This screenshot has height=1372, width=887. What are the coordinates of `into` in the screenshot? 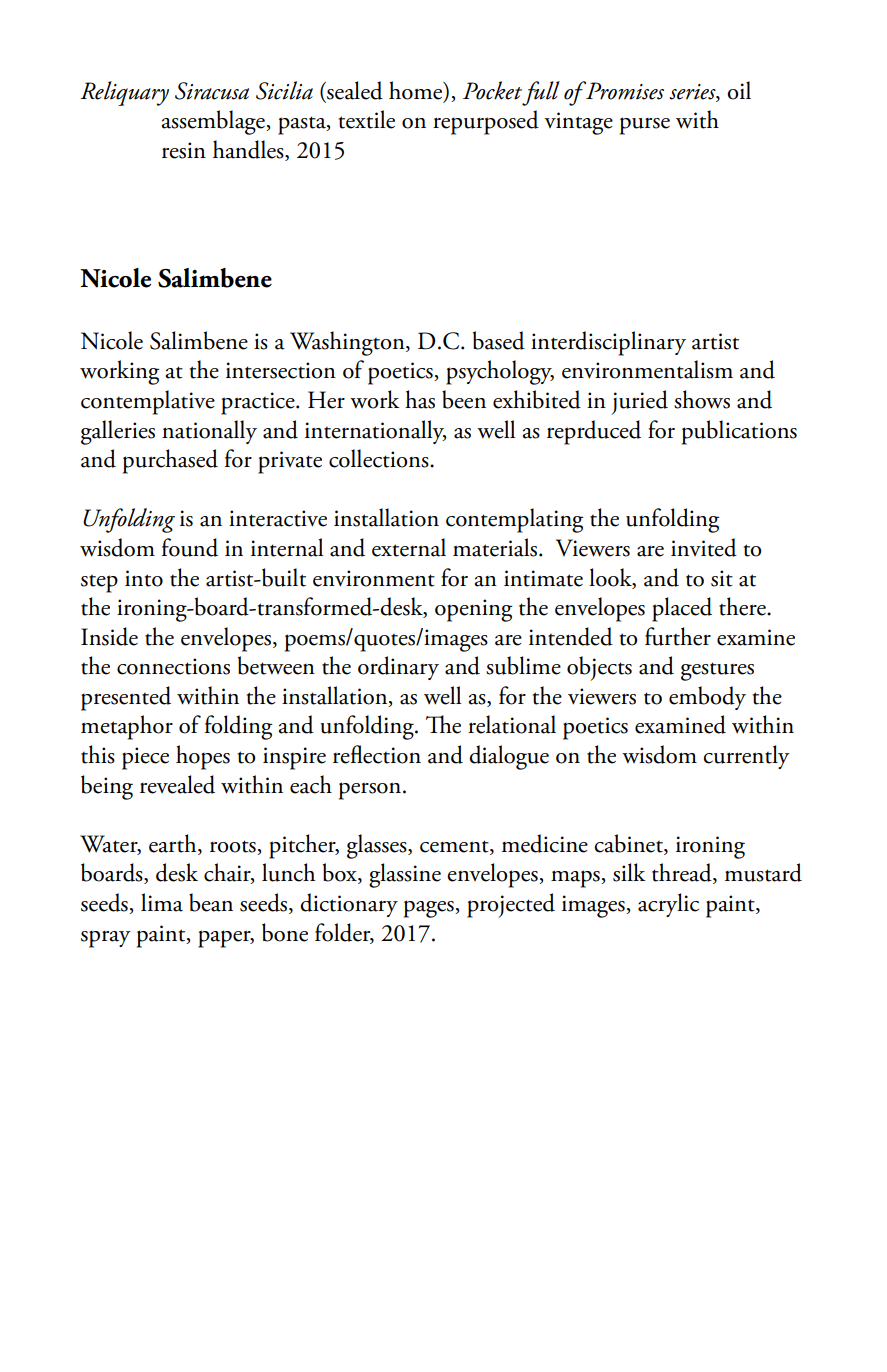 It's located at (144, 578).
